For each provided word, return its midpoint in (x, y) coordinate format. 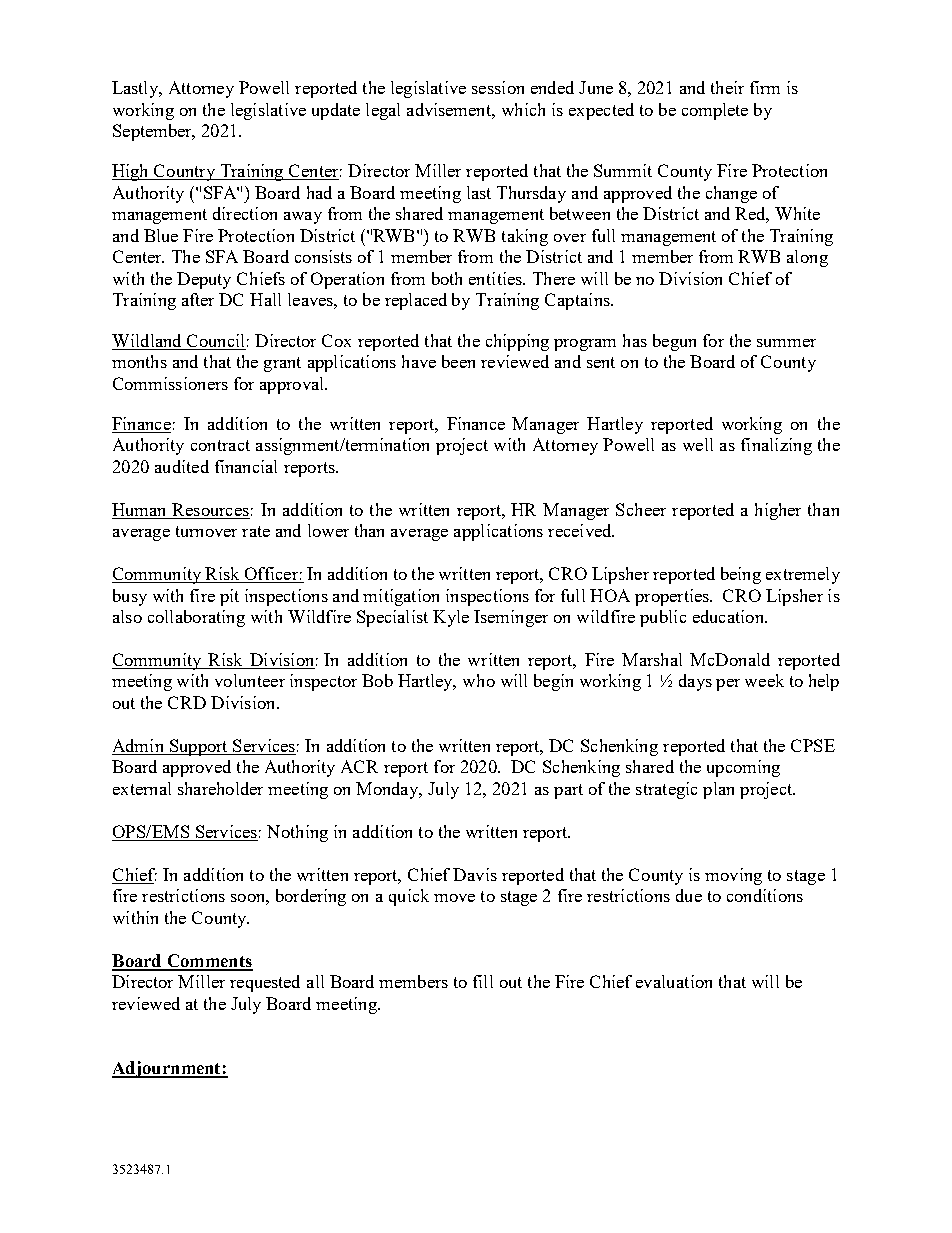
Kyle (451, 618)
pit (229, 597)
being (741, 575)
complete (715, 111)
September (153, 132)
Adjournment (167, 1069)
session (498, 87)
